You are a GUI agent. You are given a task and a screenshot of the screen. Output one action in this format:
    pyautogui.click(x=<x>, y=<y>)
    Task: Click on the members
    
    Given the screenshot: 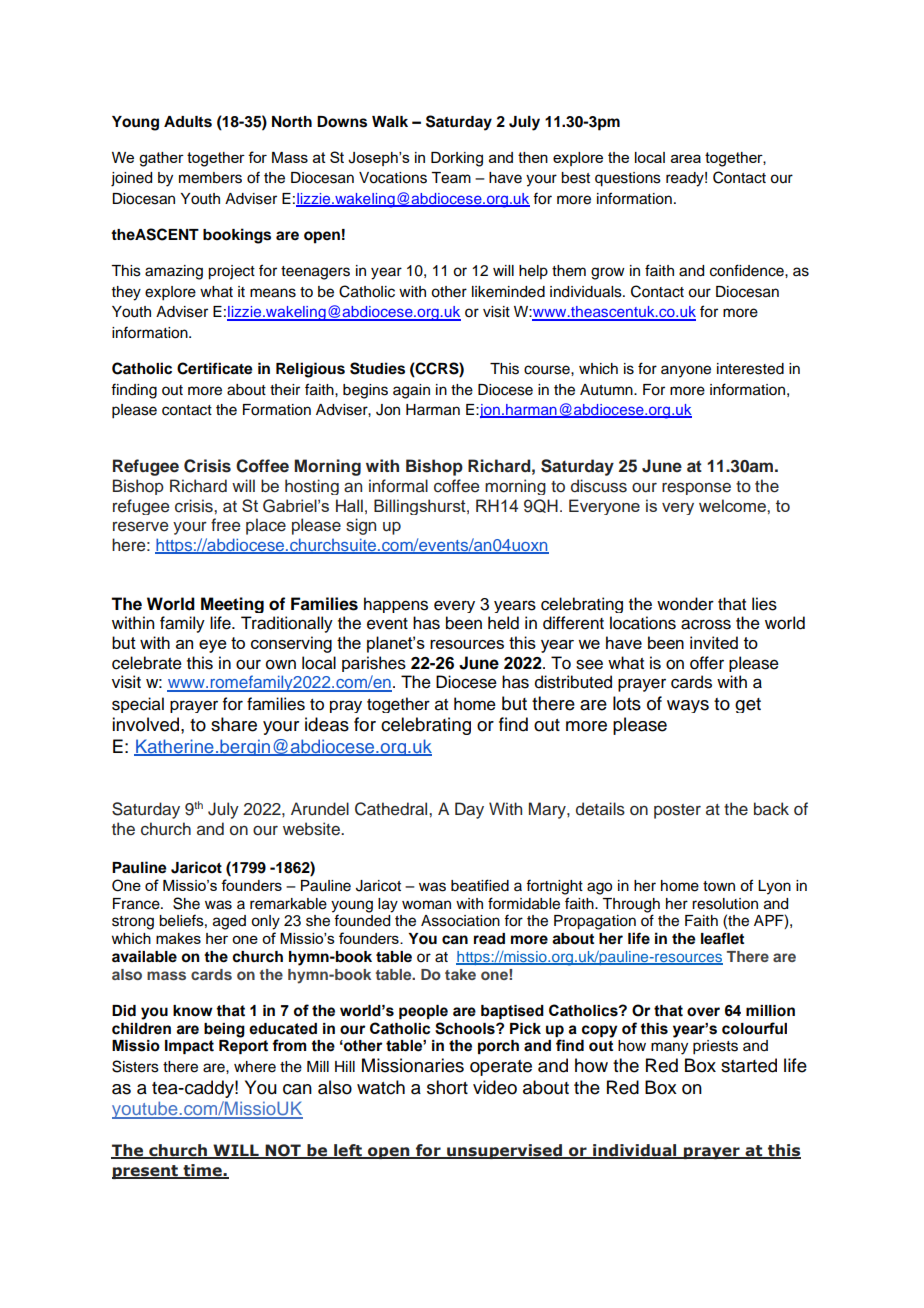 What is the action you would take?
    pyautogui.click(x=210, y=178)
